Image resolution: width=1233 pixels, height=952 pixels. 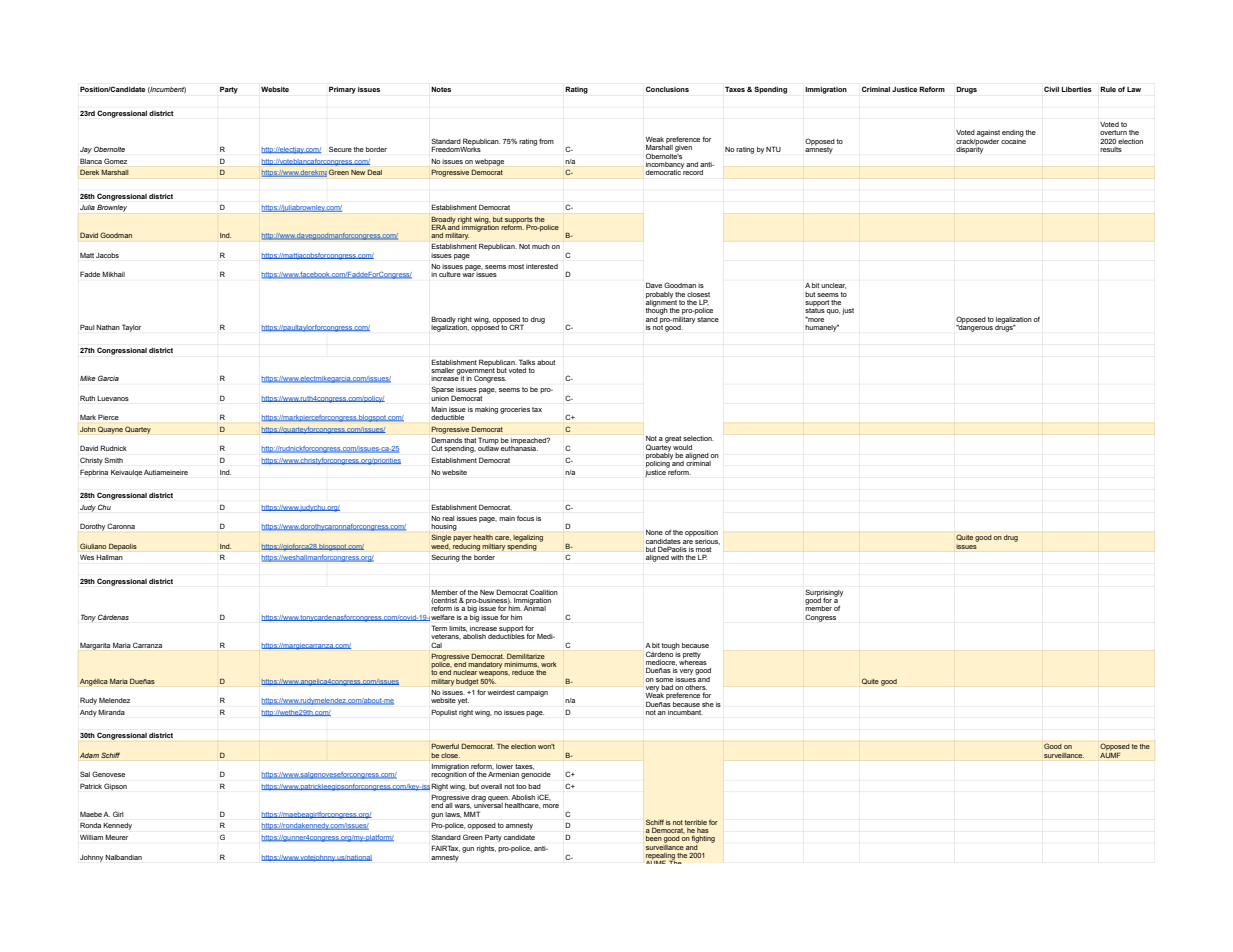 What do you see at coordinates (342, 90) in the screenshot?
I see `Primary` at bounding box center [342, 90].
